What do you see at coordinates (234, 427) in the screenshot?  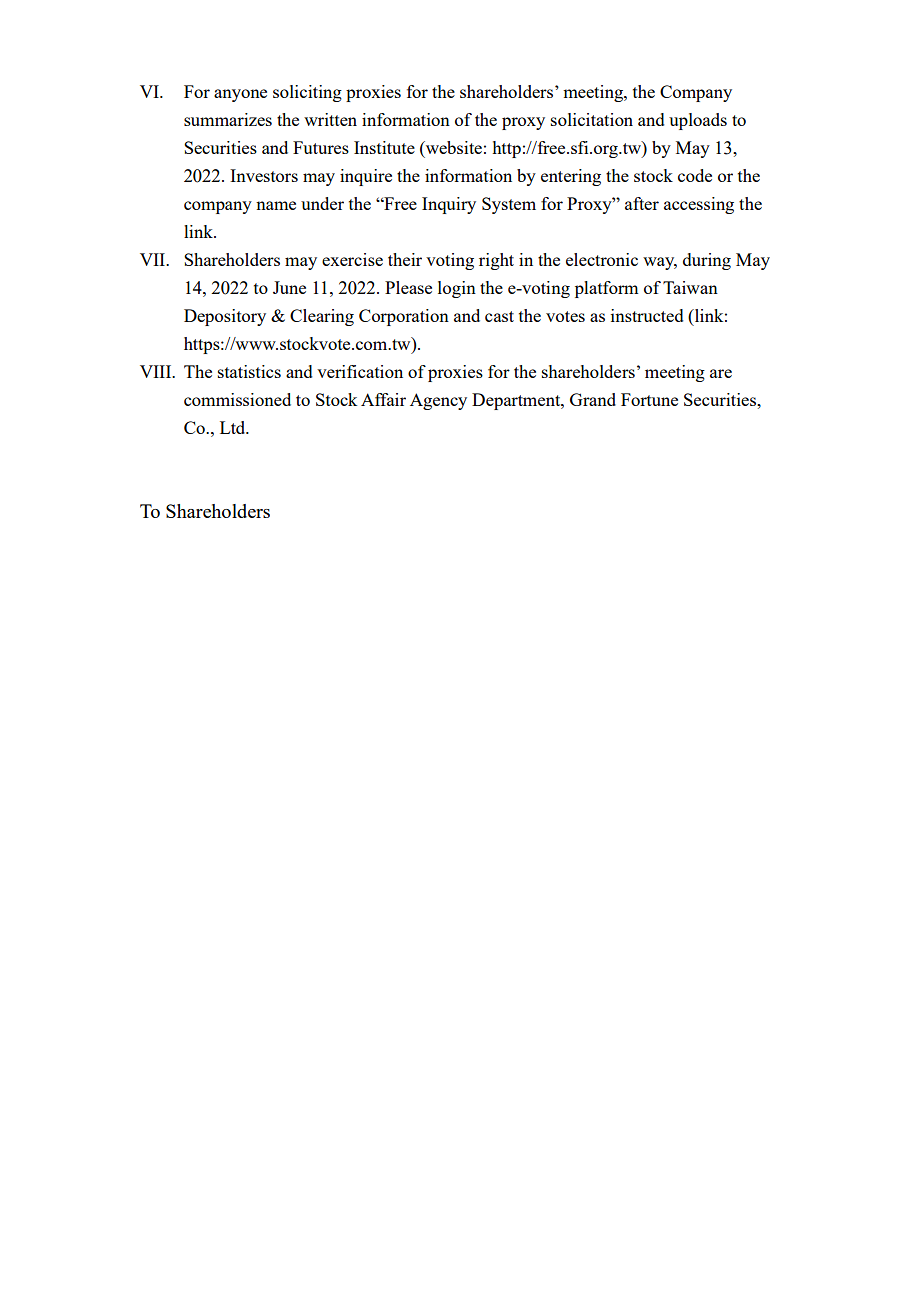 I see `Ltd` at bounding box center [234, 427].
